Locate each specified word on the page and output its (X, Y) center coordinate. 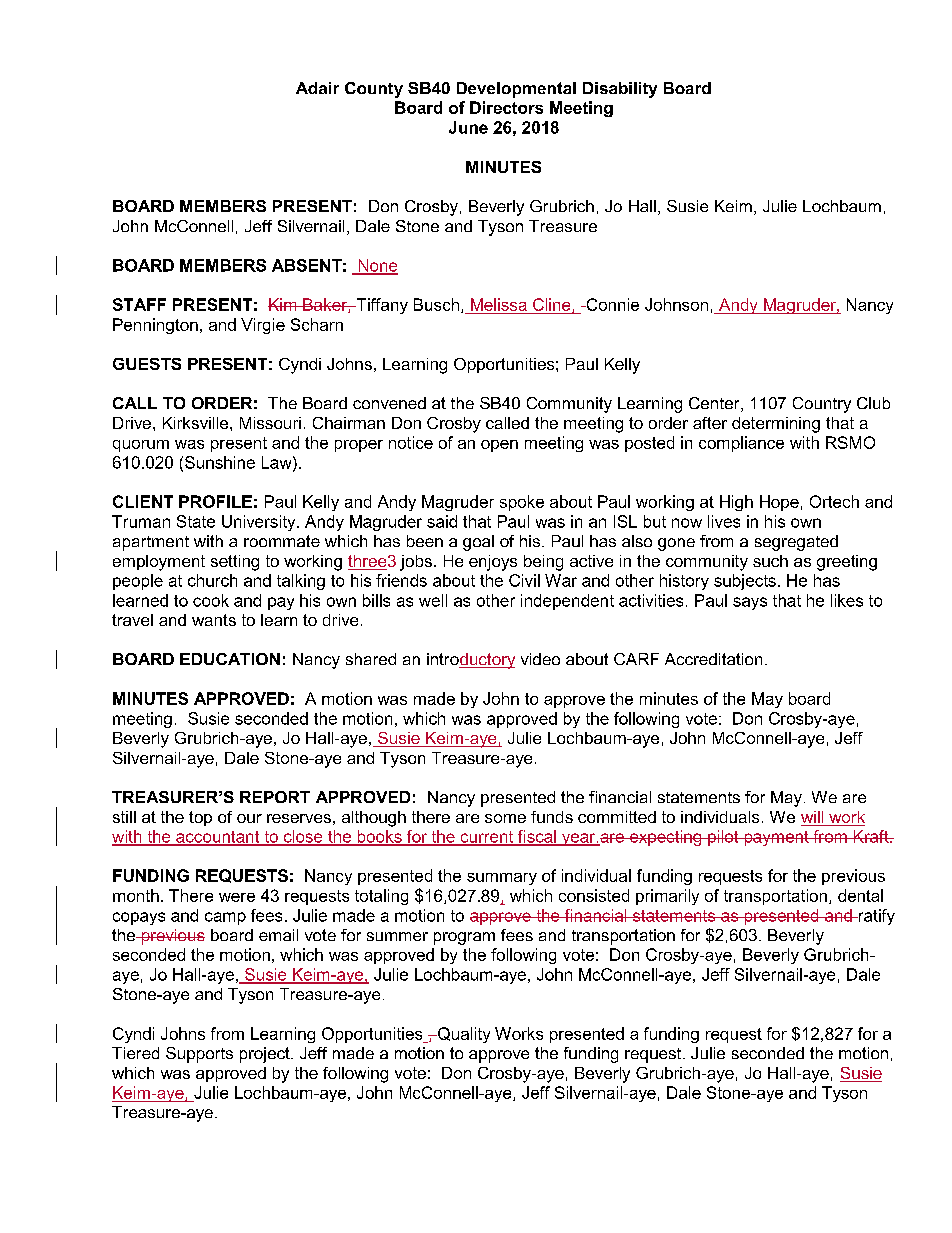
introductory (471, 661)
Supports (199, 1055)
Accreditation (713, 659)
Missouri (270, 423)
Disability (620, 90)
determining (776, 425)
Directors (506, 107)
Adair (317, 88)
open (499, 446)
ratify (875, 917)
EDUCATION (230, 659)
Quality (463, 1035)
